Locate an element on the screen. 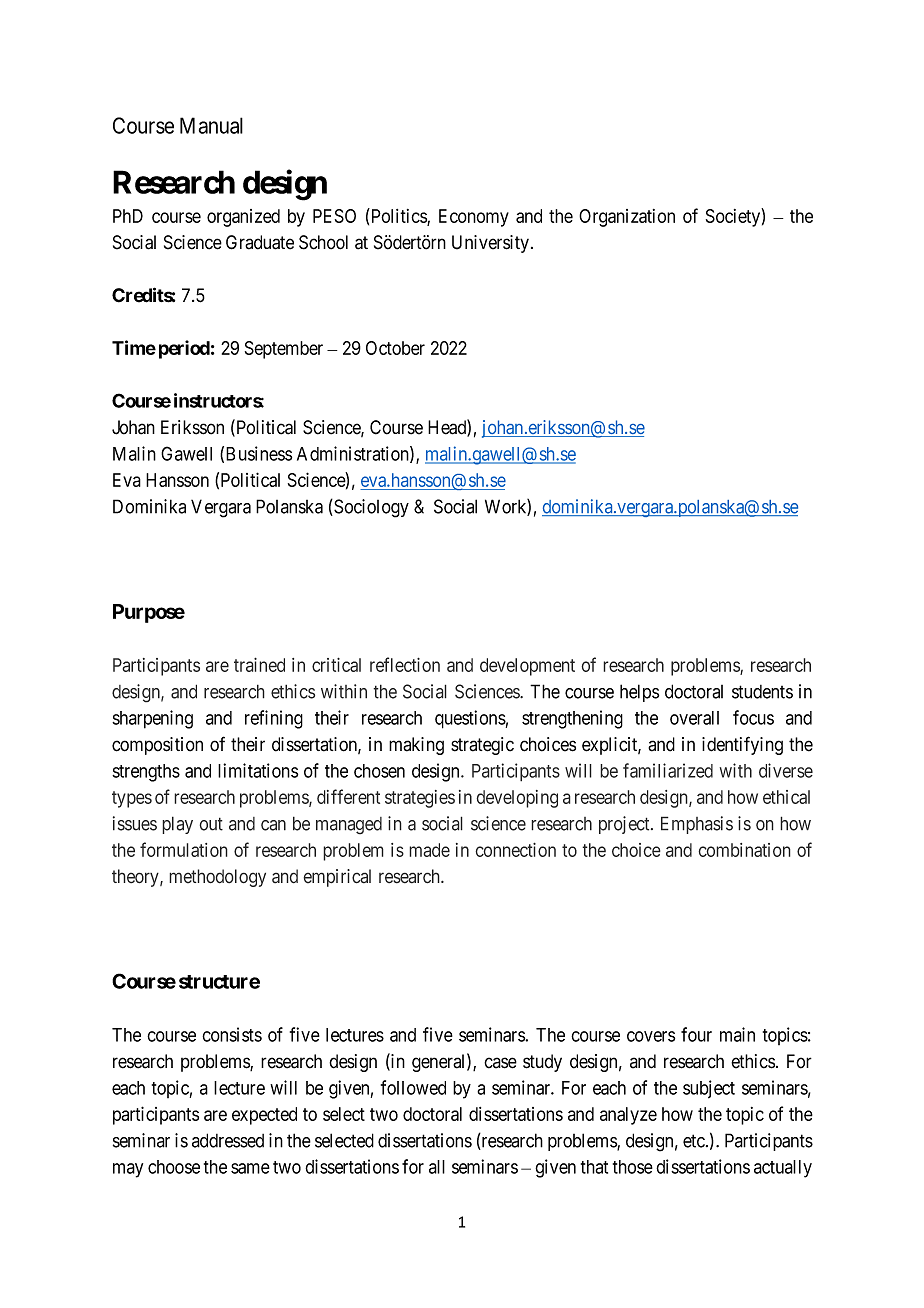  students is located at coordinates (762, 692).
